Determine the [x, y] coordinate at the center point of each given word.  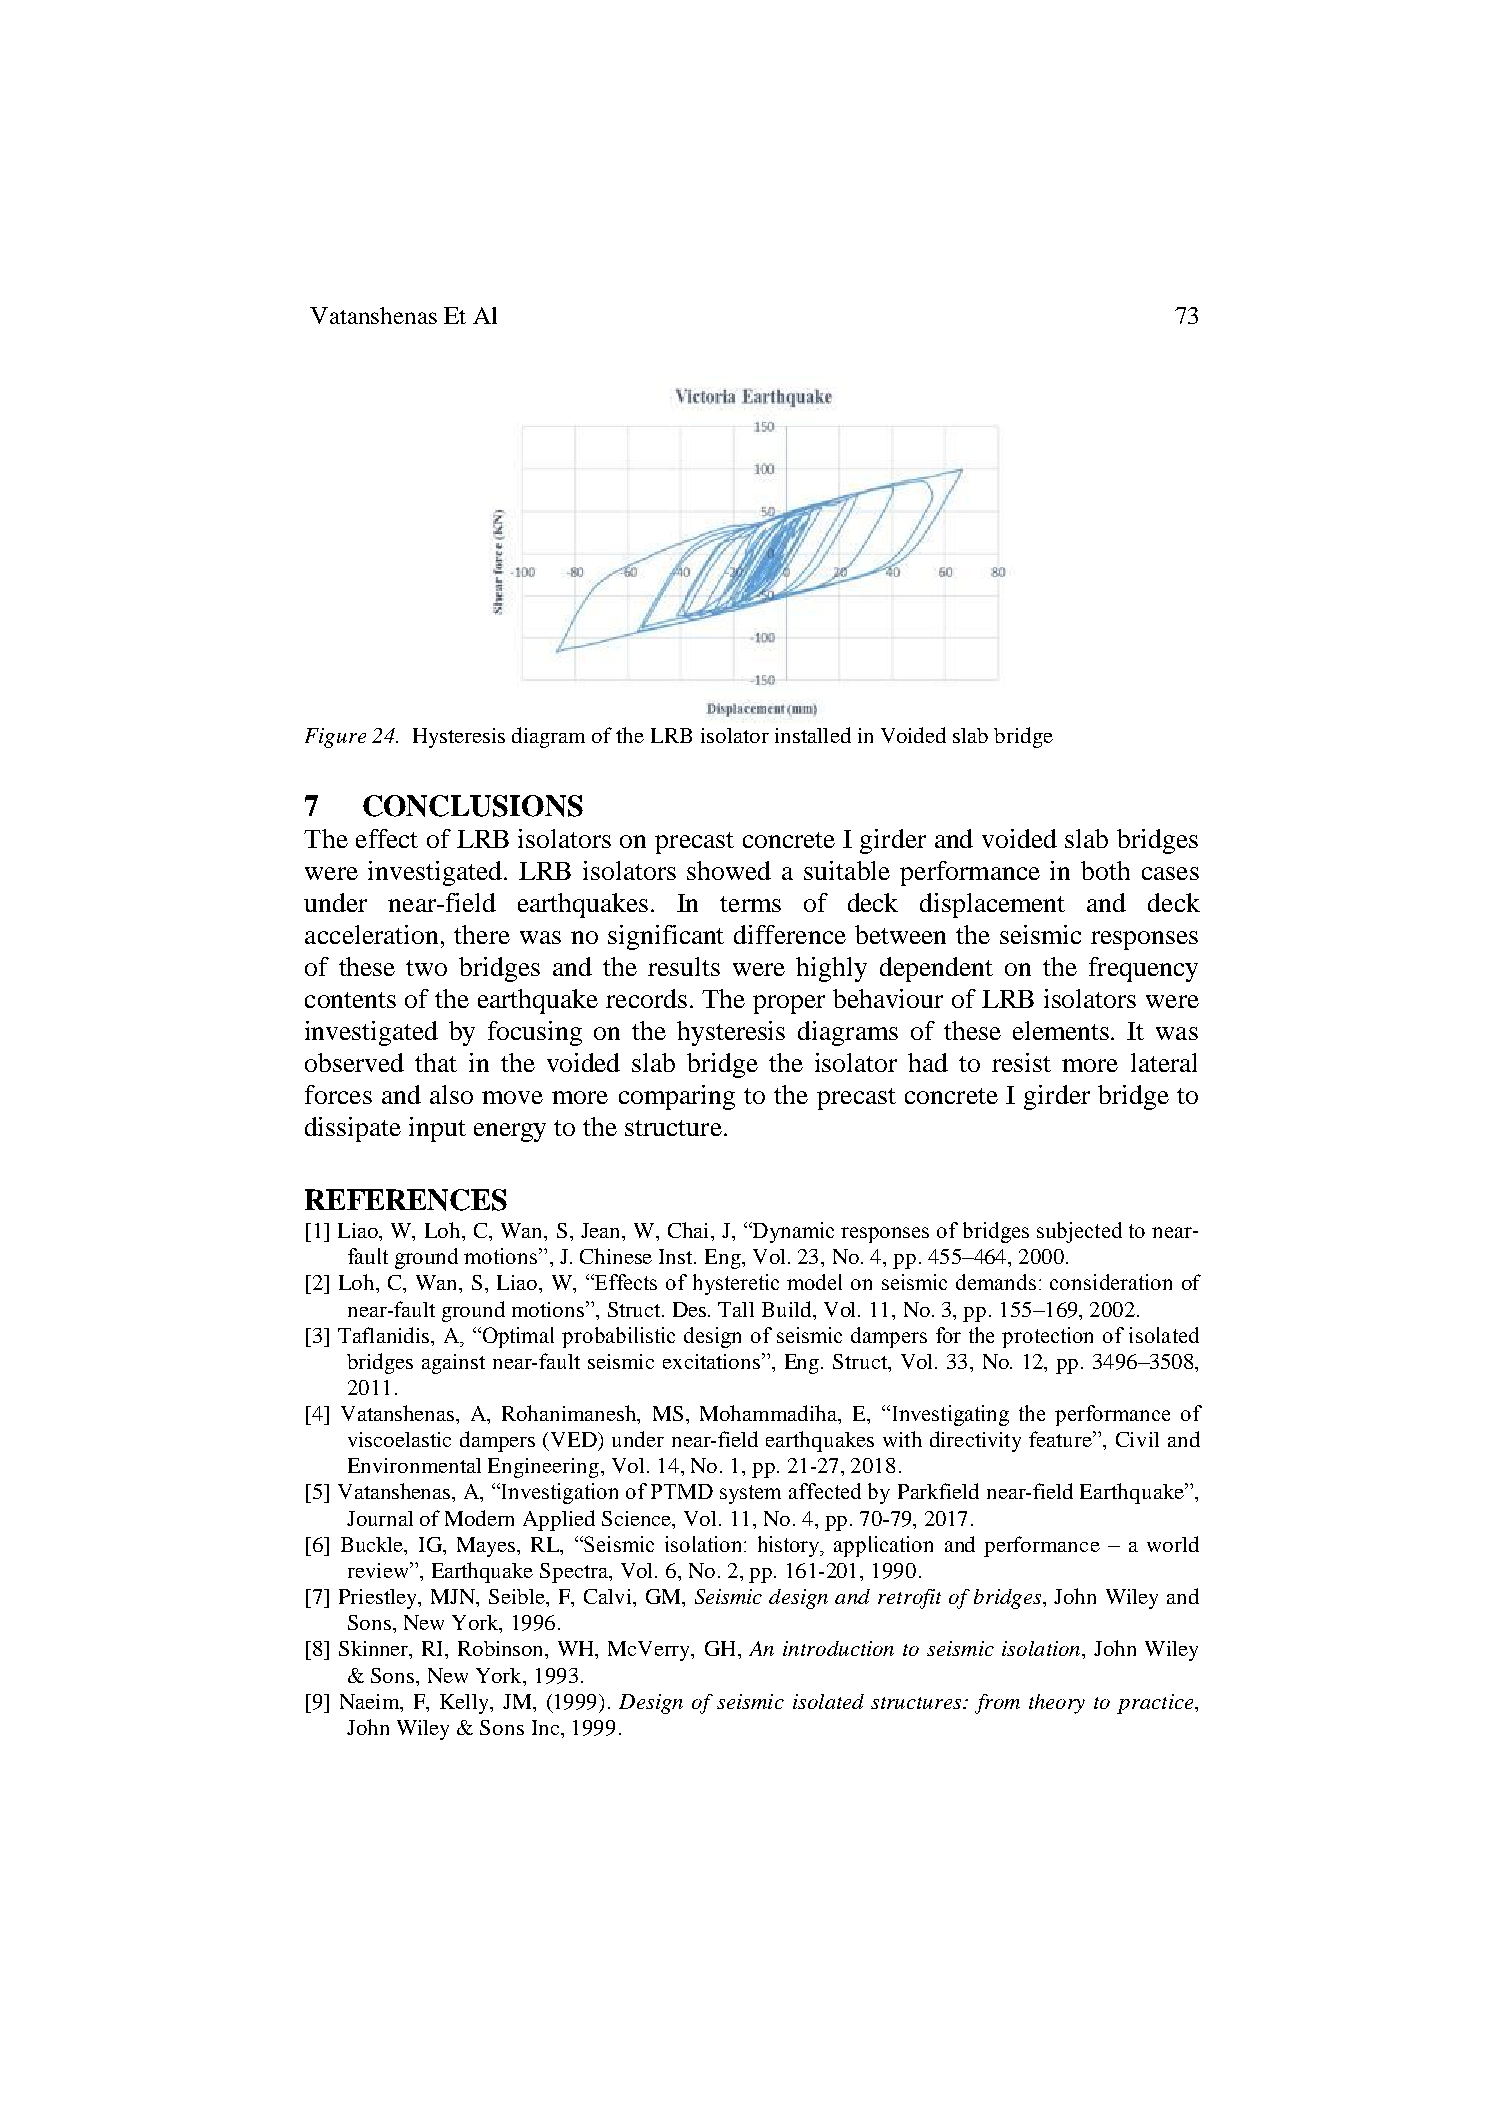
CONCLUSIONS [473, 806]
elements [1062, 1030]
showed [729, 870]
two [426, 968]
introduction [838, 1648]
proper [789, 1004]
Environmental [414, 1465]
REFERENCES [406, 1200]
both [1105, 870]
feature [1061, 1439]
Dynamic [792, 1232]
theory [1057, 1704]
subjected [1079, 1232]
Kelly [465, 1704]
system [750, 1494]
